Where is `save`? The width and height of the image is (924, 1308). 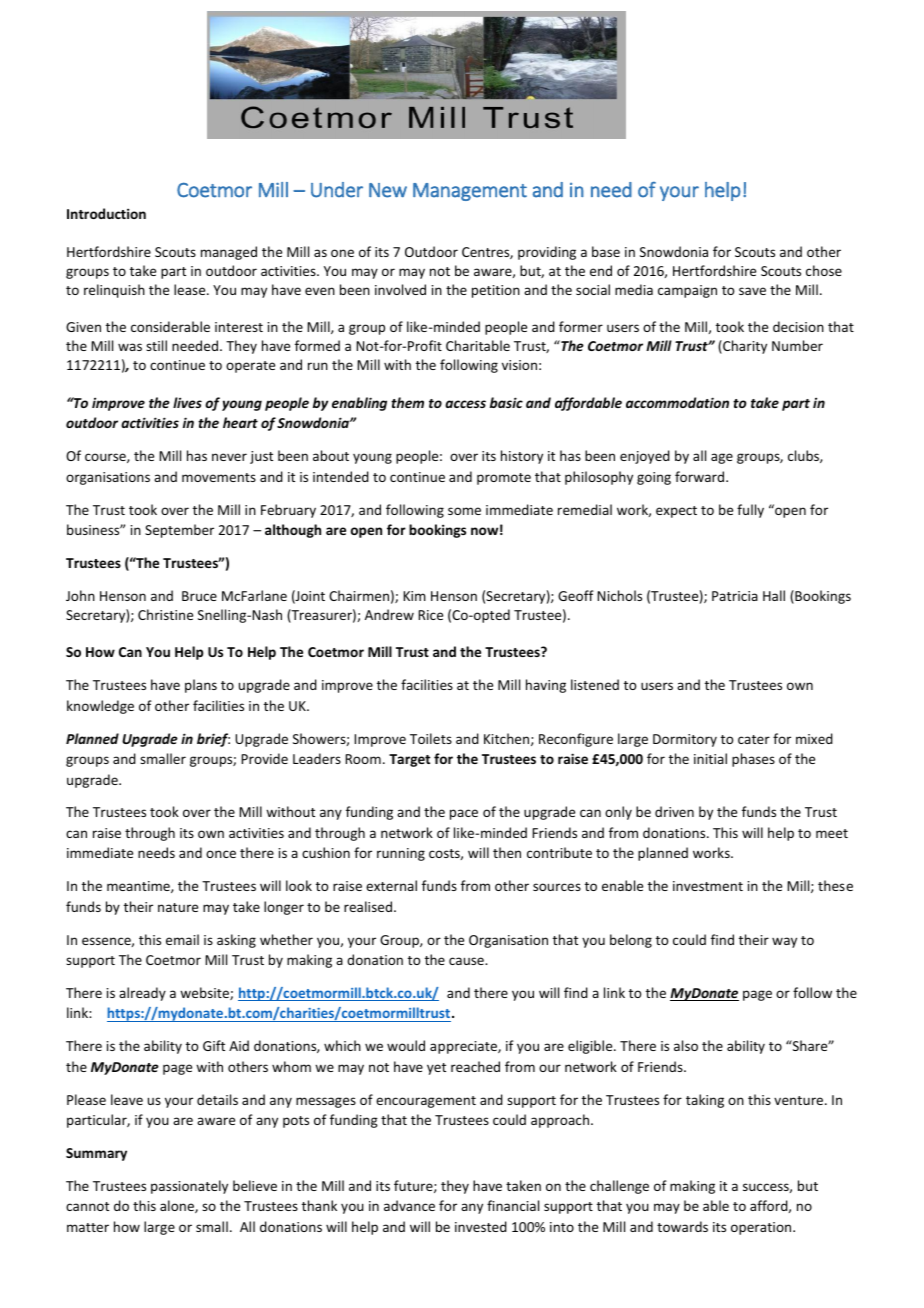
save is located at coordinates (752, 291).
